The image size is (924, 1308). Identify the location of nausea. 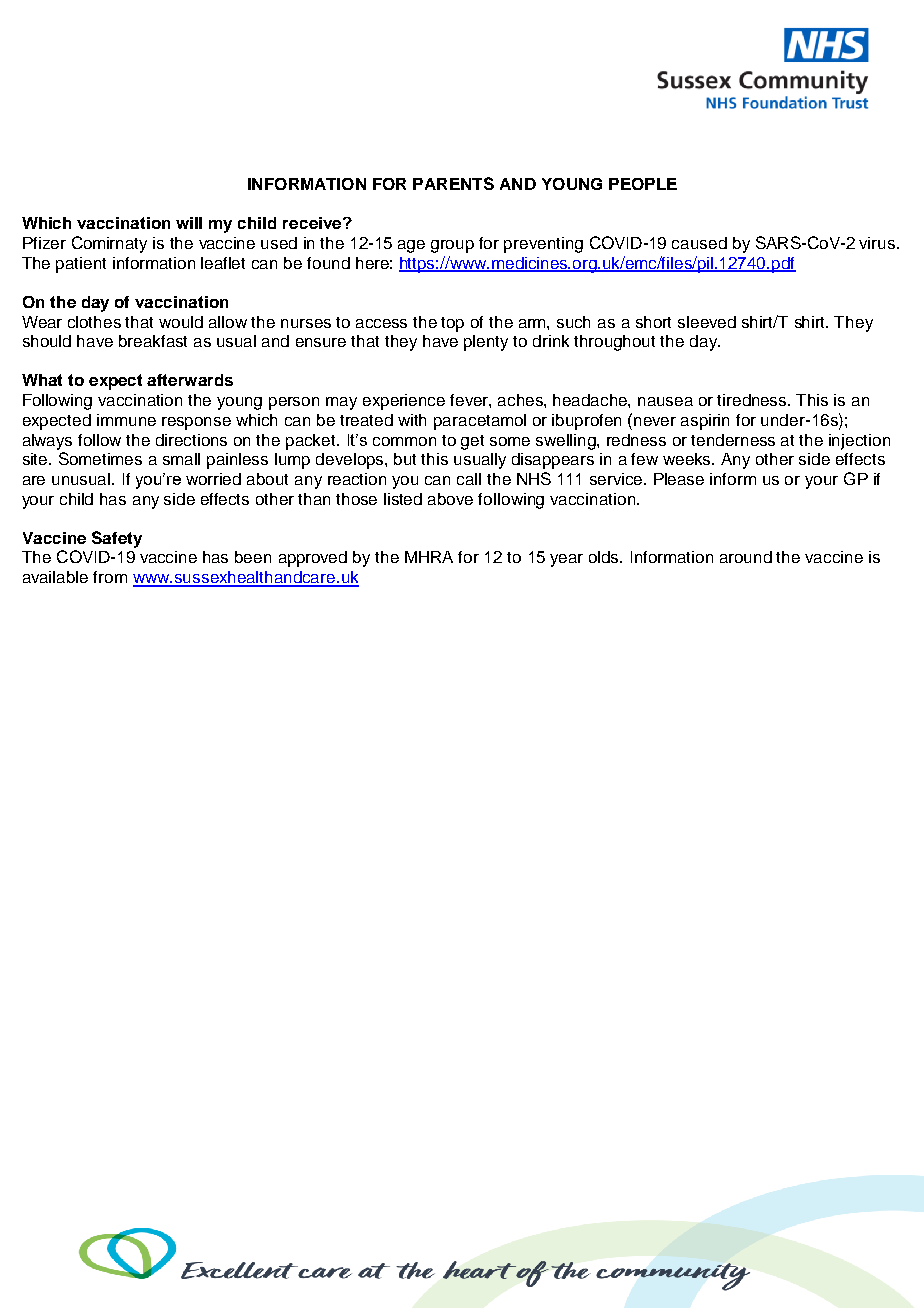
(665, 401).
